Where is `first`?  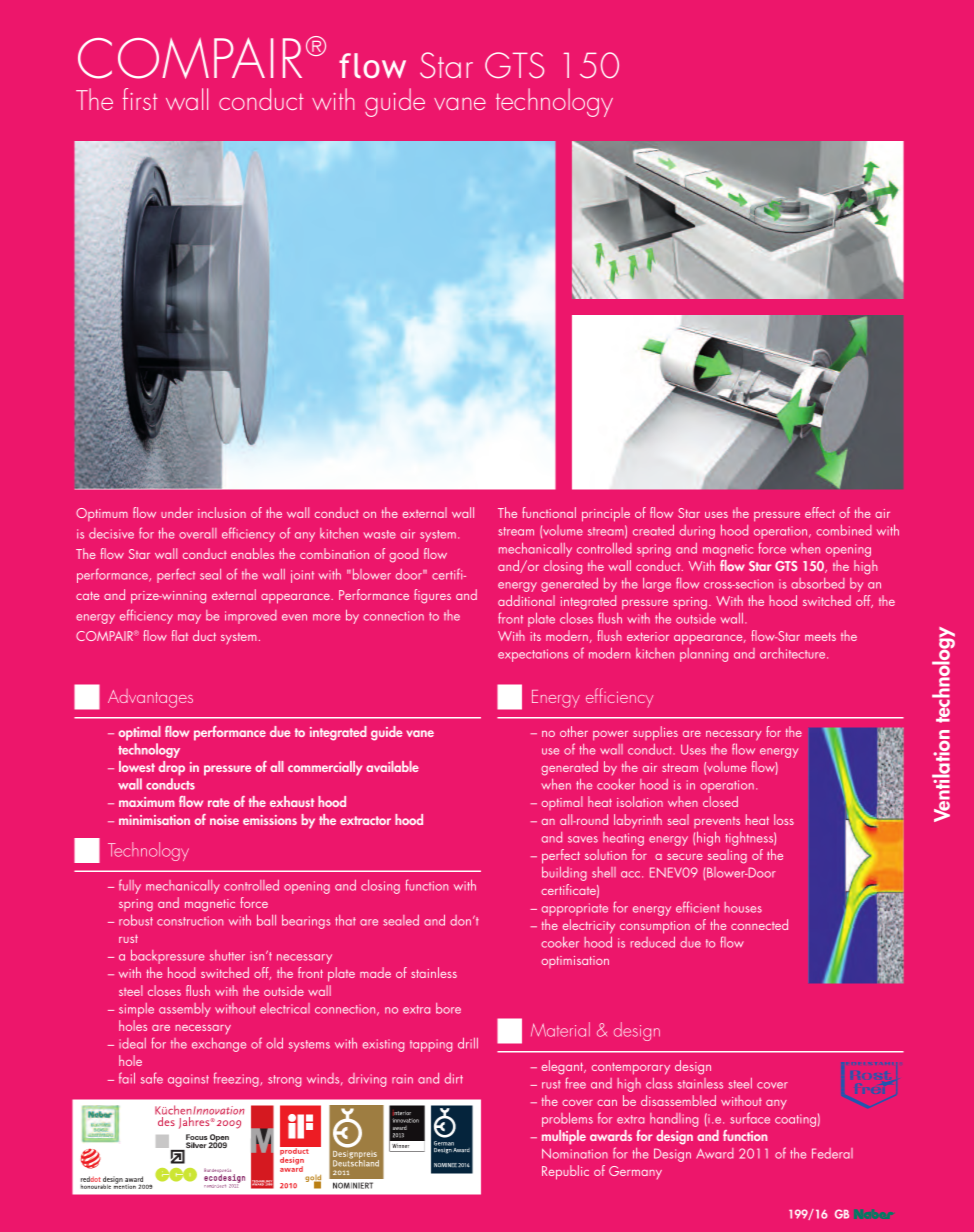
first is located at coordinates (140, 99).
